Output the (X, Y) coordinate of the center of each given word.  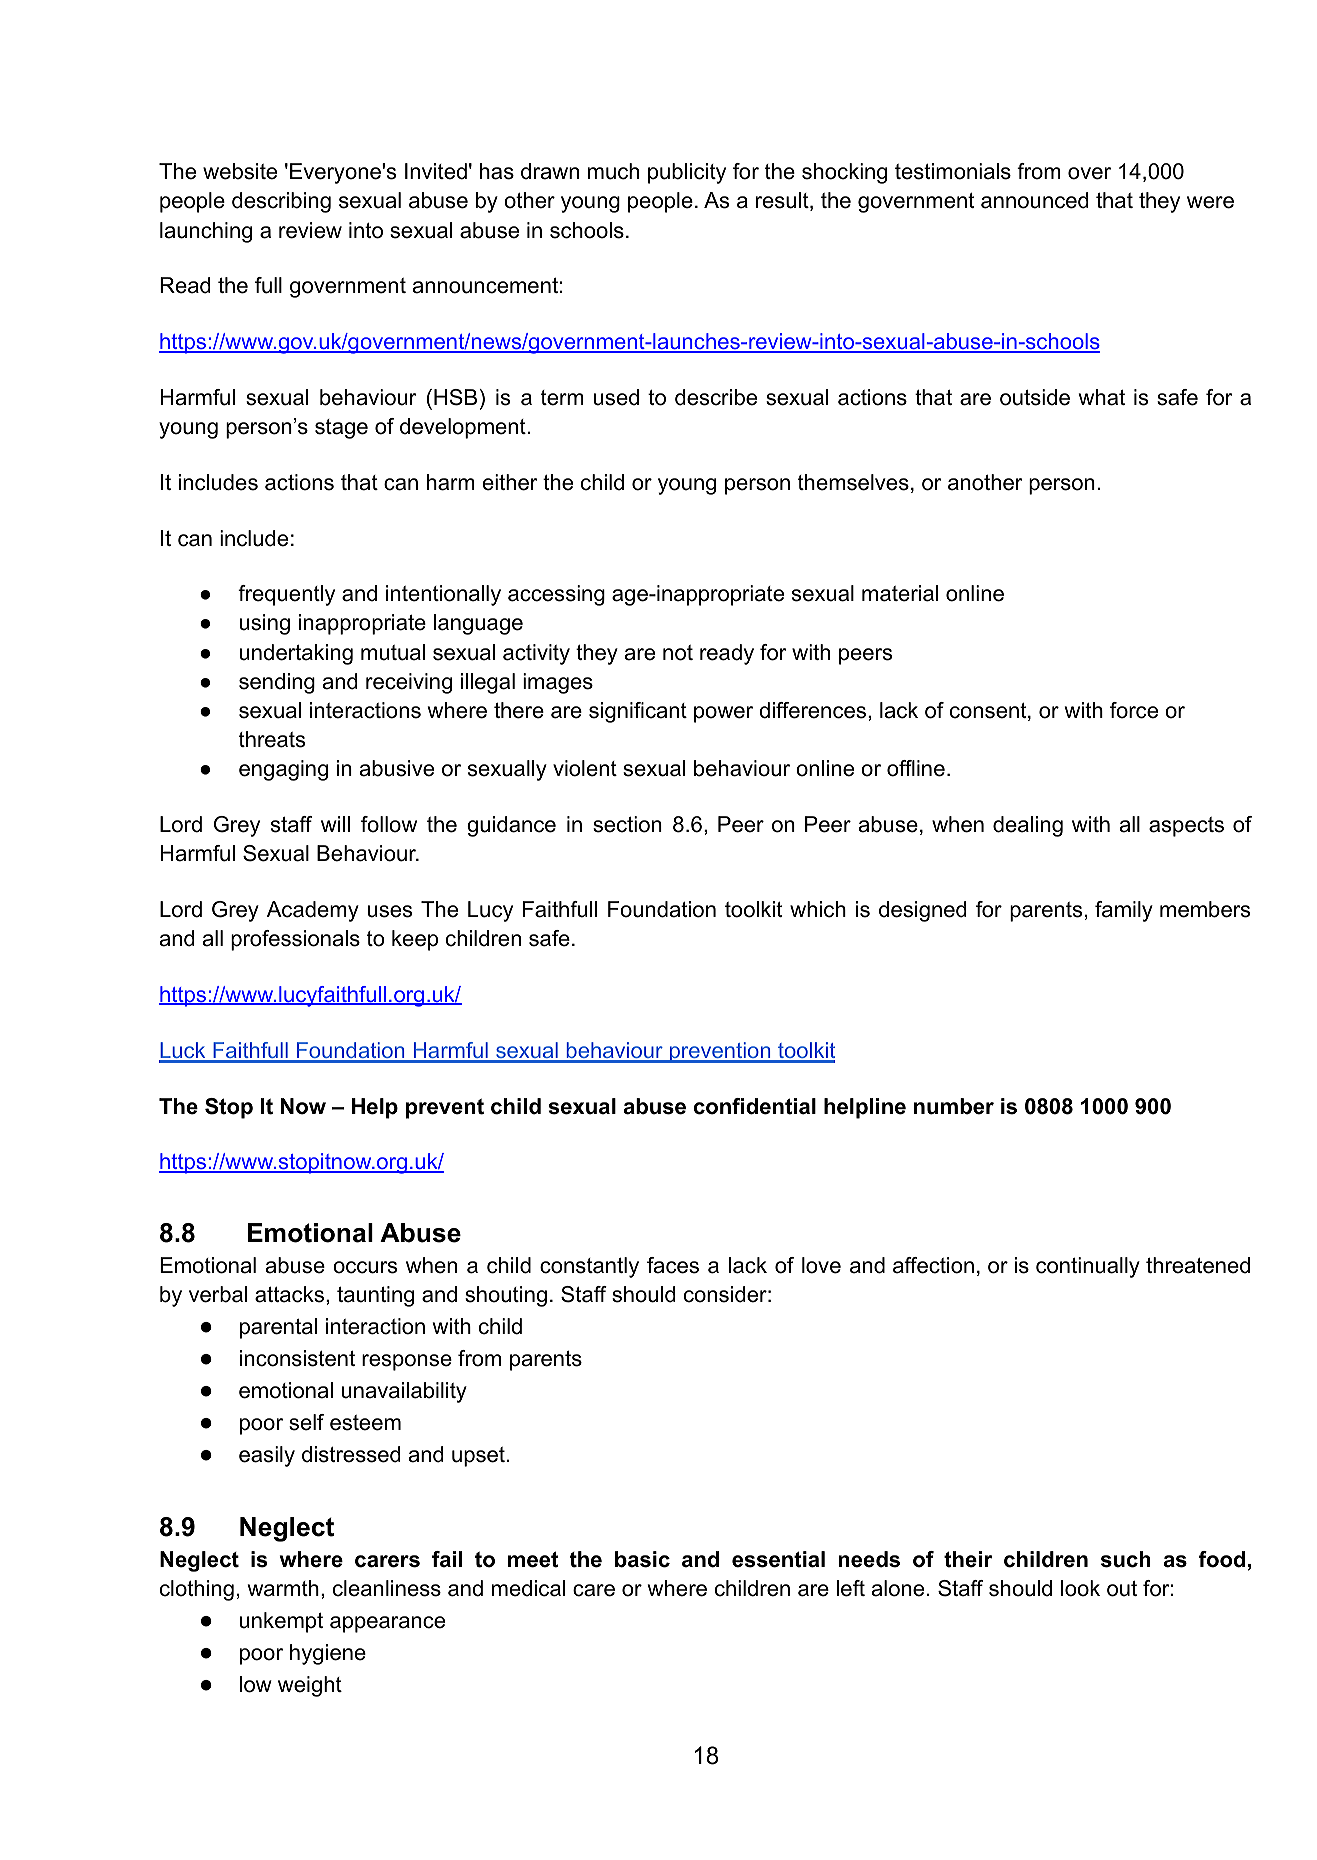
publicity (687, 173)
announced (1034, 200)
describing (281, 202)
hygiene (328, 1654)
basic (642, 1559)
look (1080, 1588)
